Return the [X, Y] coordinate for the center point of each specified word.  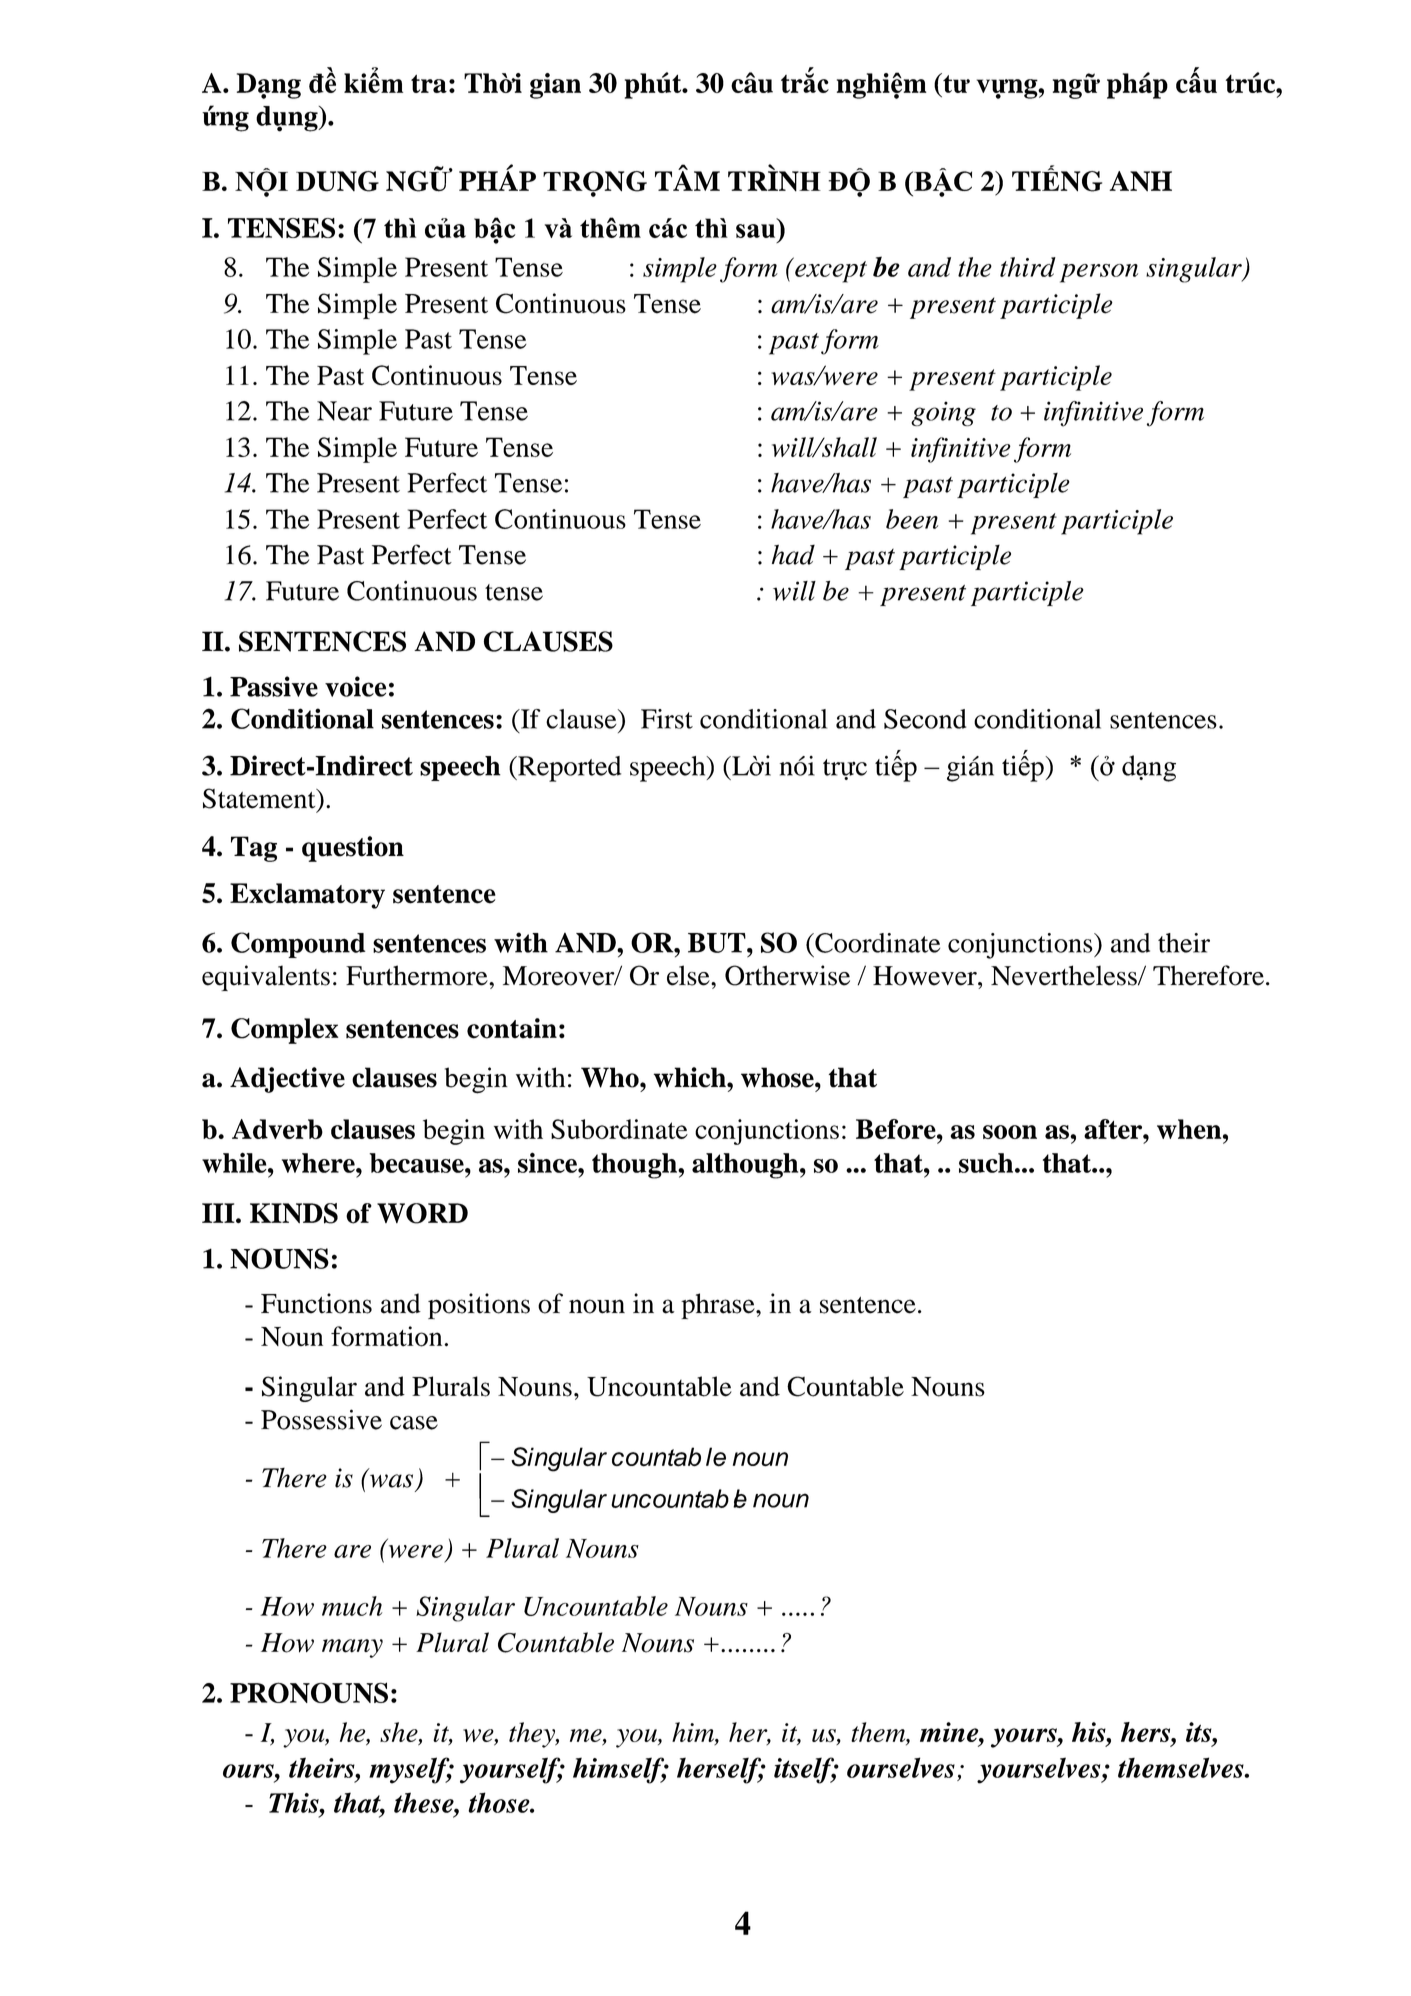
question [353, 849]
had [793, 555]
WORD [422, 1213]
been [912, 519]
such [987, 1163]
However [926, 976]
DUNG [337, 181]
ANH [1140, 181]
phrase [719, 1306]
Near [344, 411]
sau [755, 231]
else [689, 975]
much [352, 1606]
